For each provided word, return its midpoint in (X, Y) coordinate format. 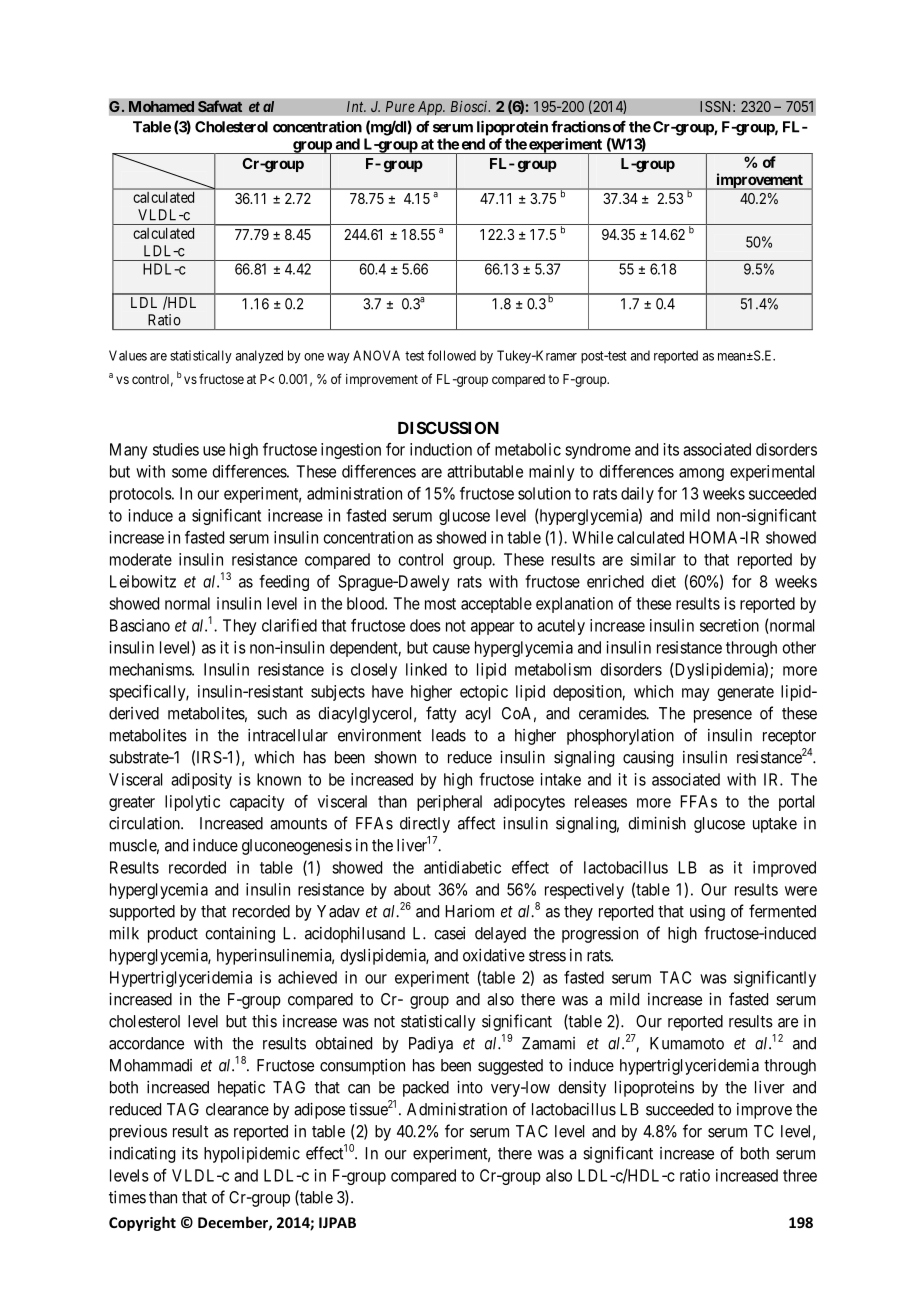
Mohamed (162, 107)
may (696, 694)
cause (451, 649)
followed (452, 355)
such (272, 713)
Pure (400, 106)
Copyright (142, 1223)
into (470, 1087)
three (800, 1175)
